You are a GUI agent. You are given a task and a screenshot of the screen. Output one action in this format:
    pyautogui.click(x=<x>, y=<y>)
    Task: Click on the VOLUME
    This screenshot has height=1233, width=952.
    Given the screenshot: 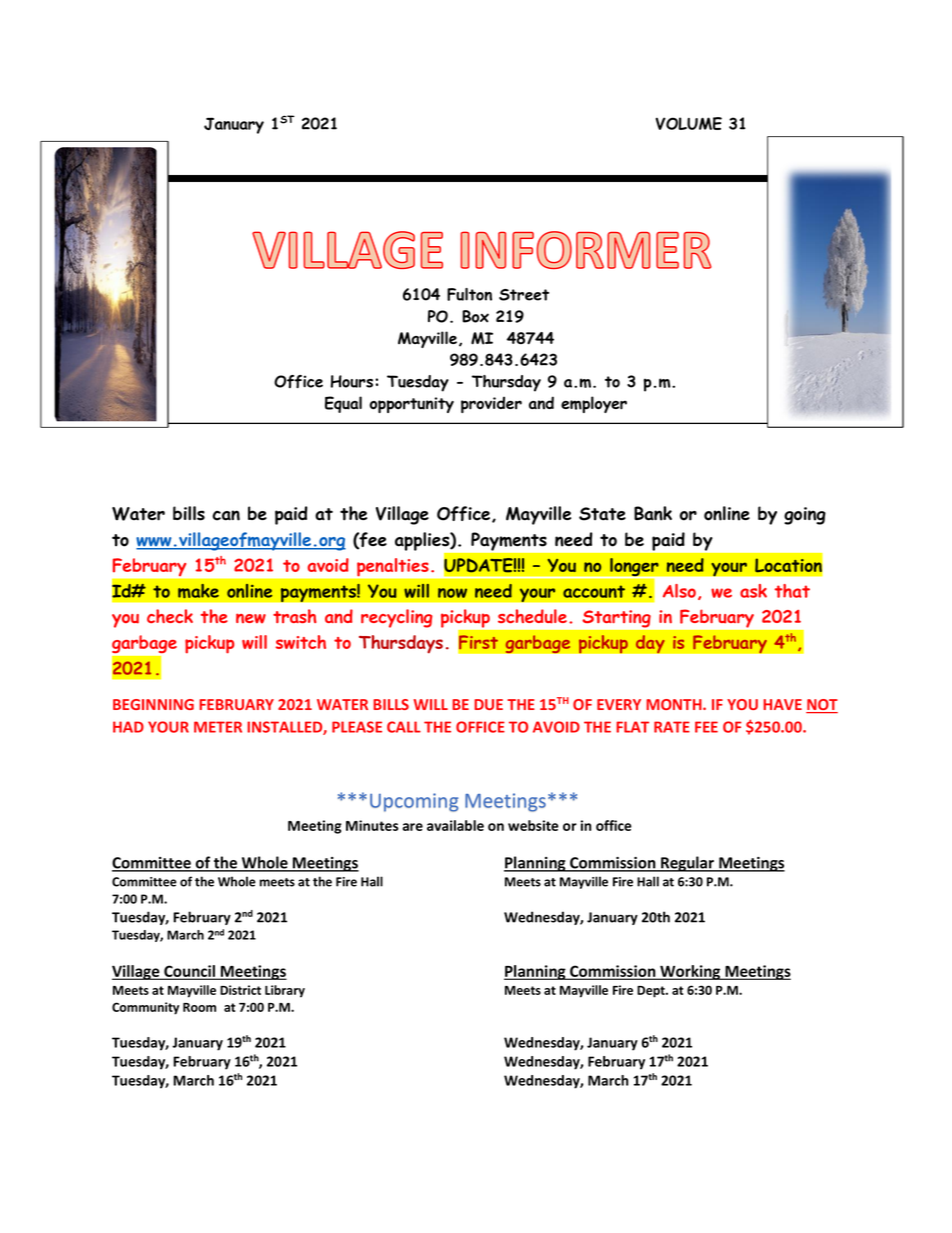 What is the action you would take?
    pyautogui.click(x=689, y=123)
